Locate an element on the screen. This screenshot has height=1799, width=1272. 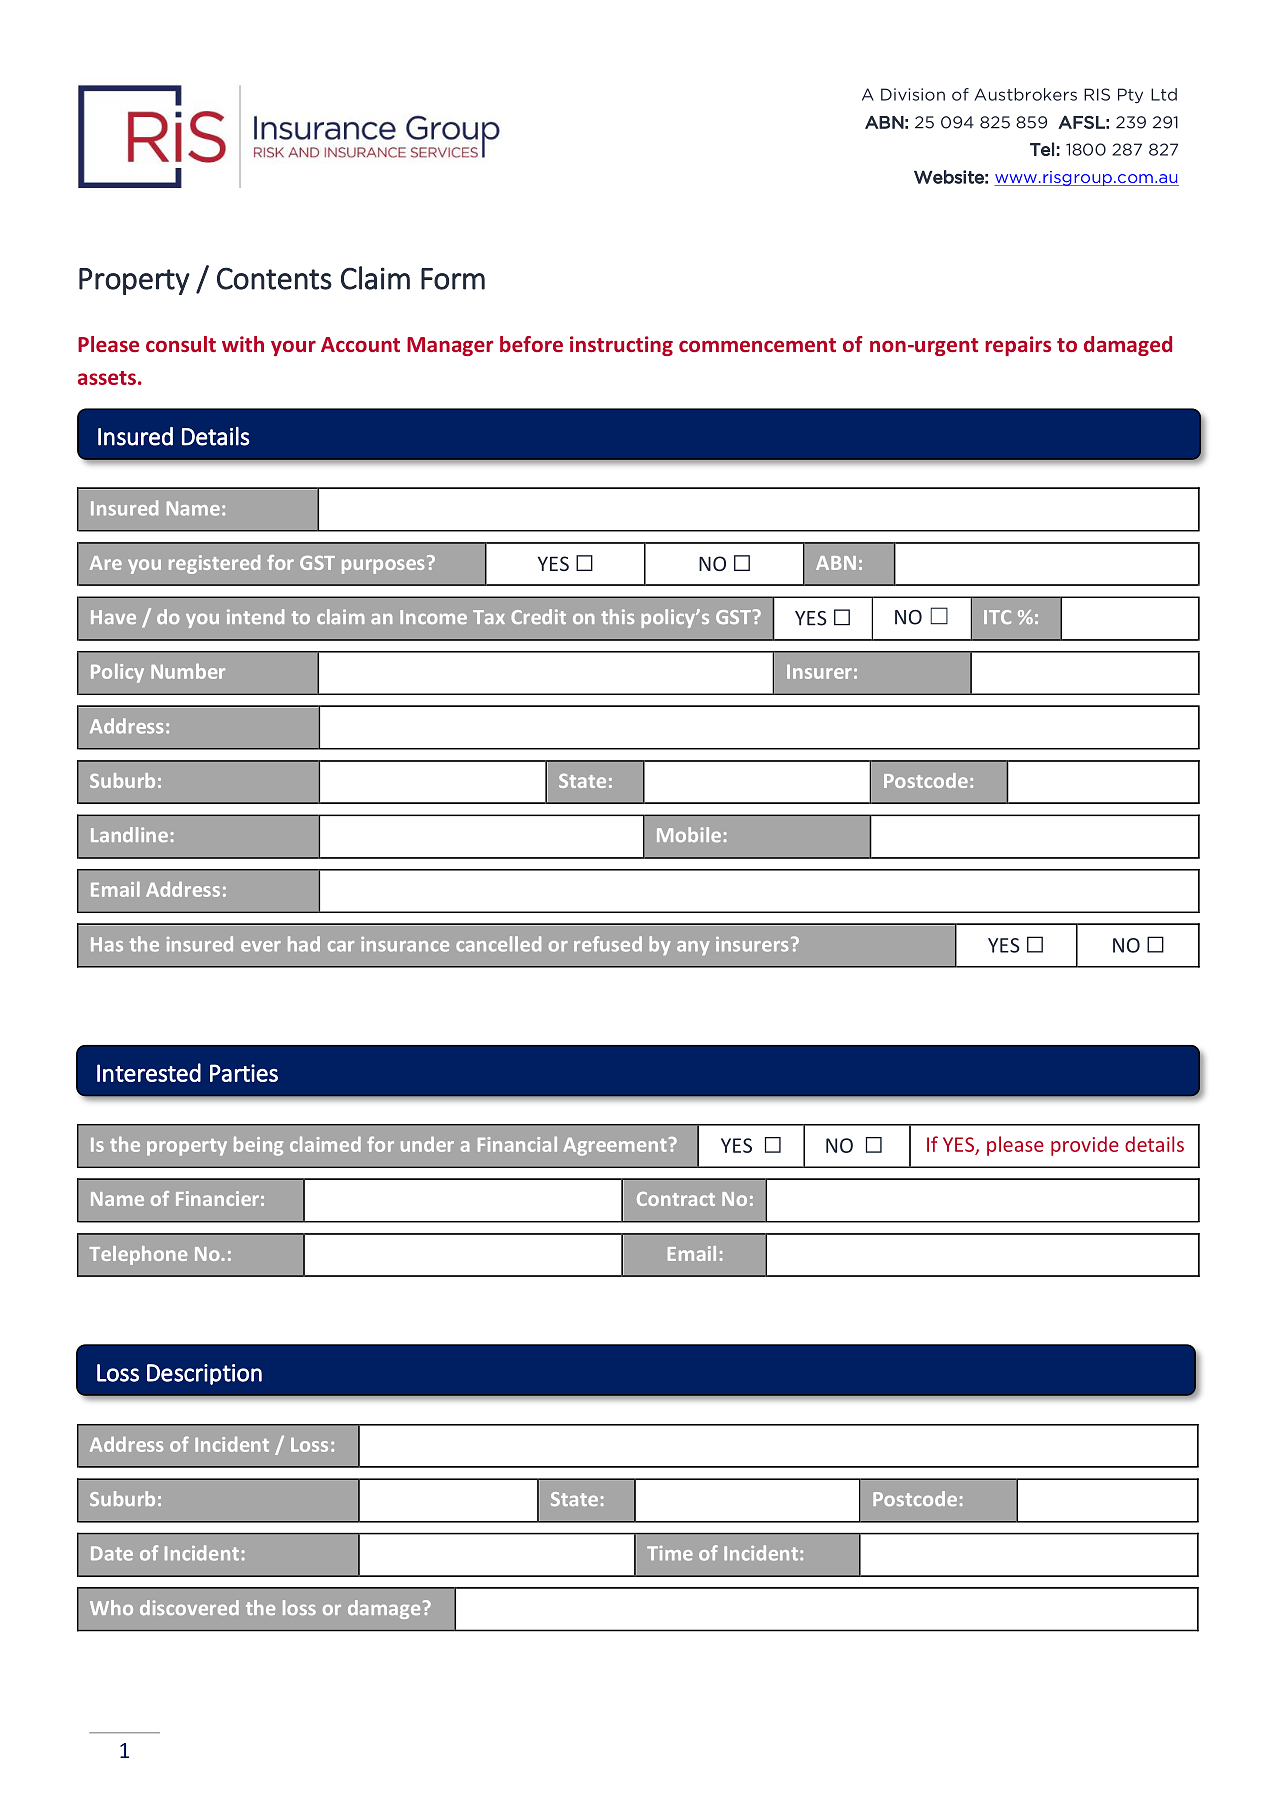
with is located at coordinates (243, 344).
